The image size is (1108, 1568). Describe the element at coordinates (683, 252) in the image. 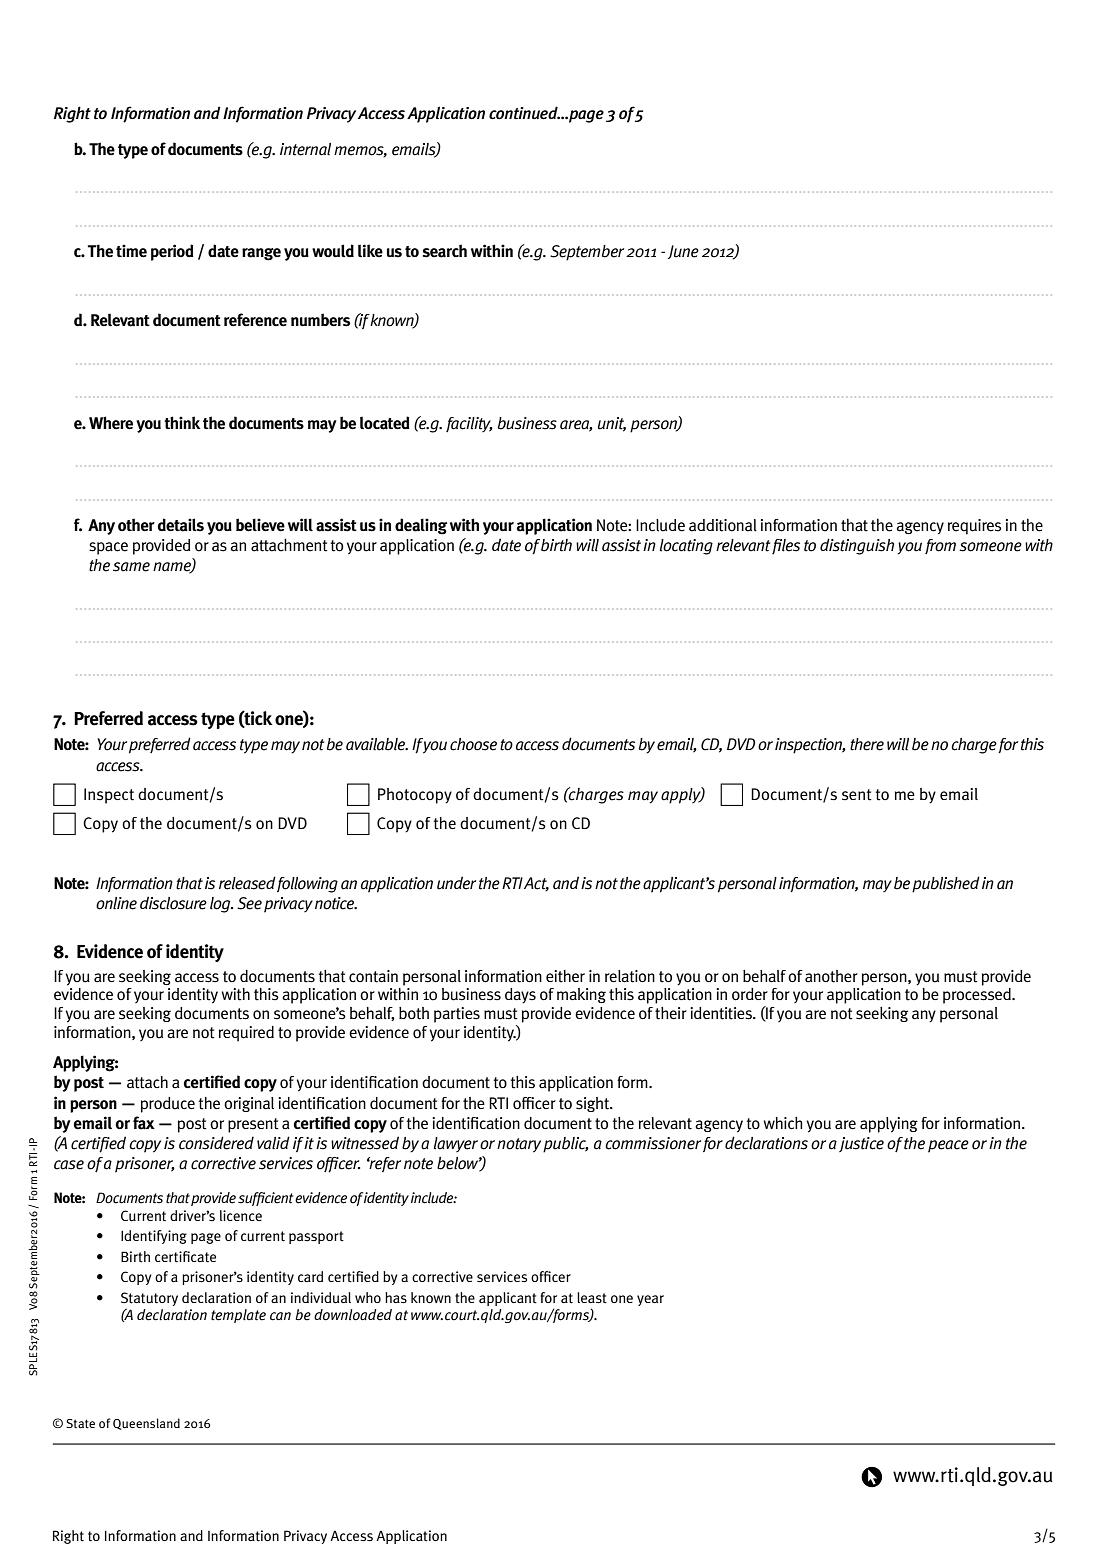

I see `June` at that location.
